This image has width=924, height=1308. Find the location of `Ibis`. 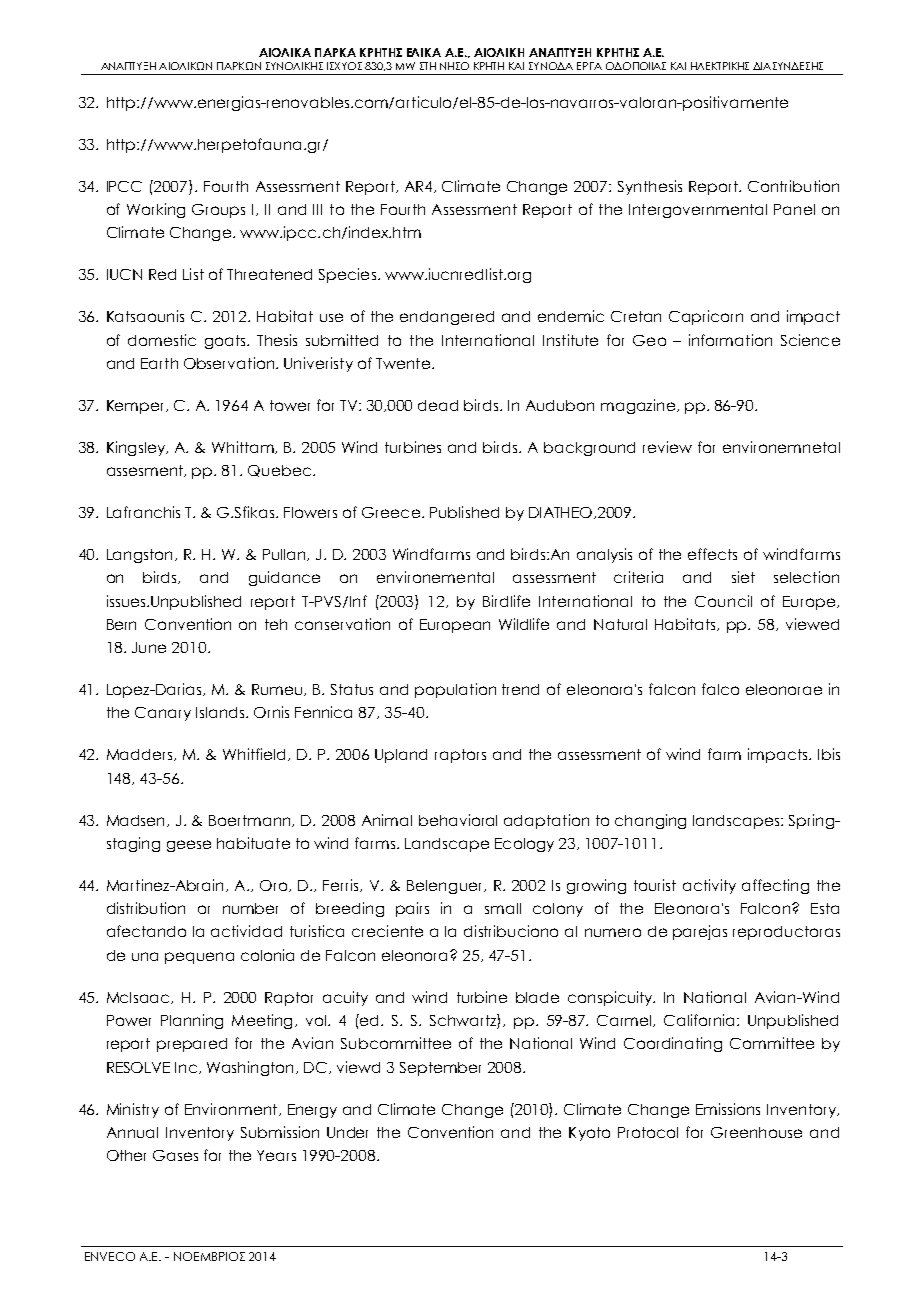

Ibis is located at coordinates (829, 754).
